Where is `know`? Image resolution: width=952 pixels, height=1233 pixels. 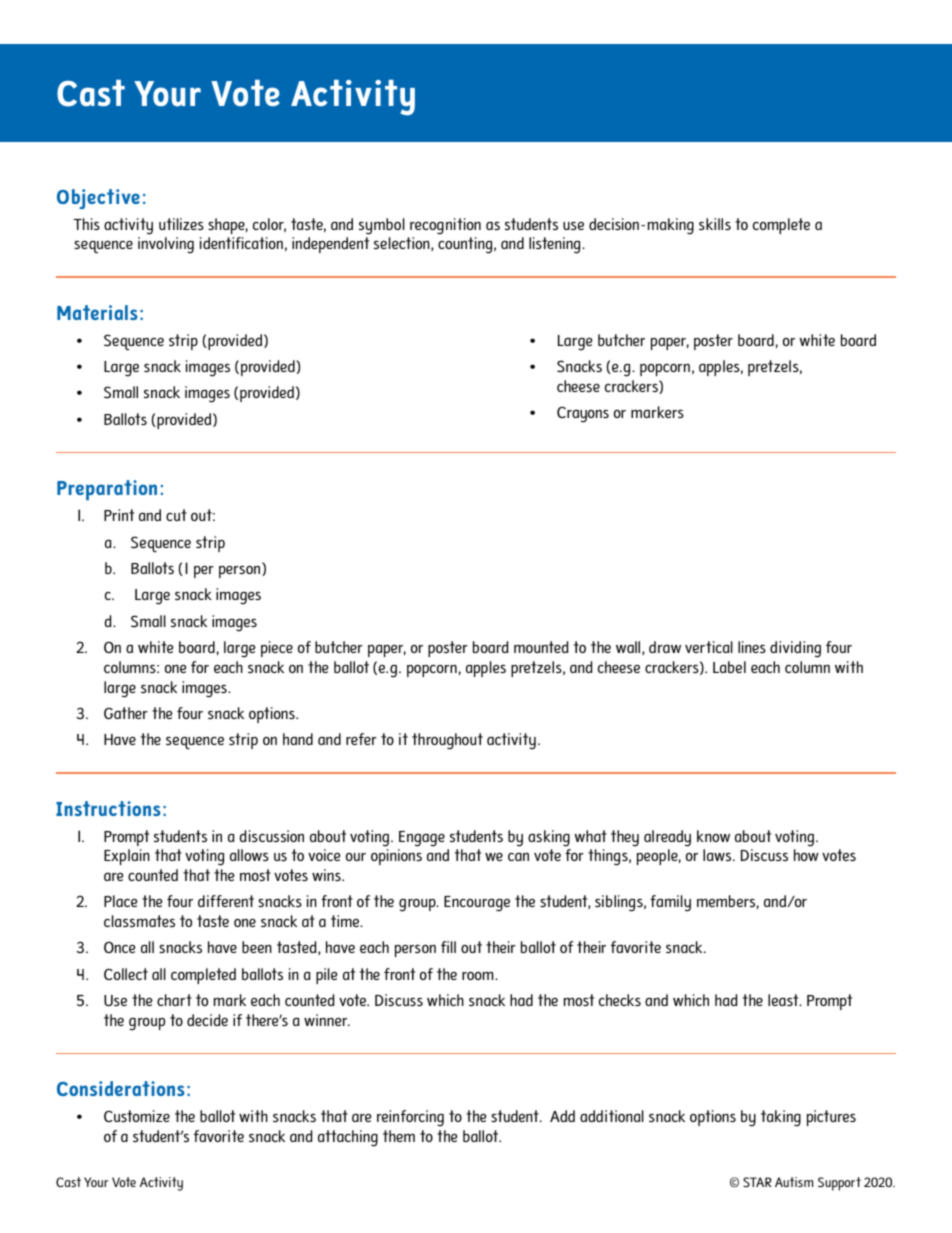
know is located at coordinates (713, 836).
